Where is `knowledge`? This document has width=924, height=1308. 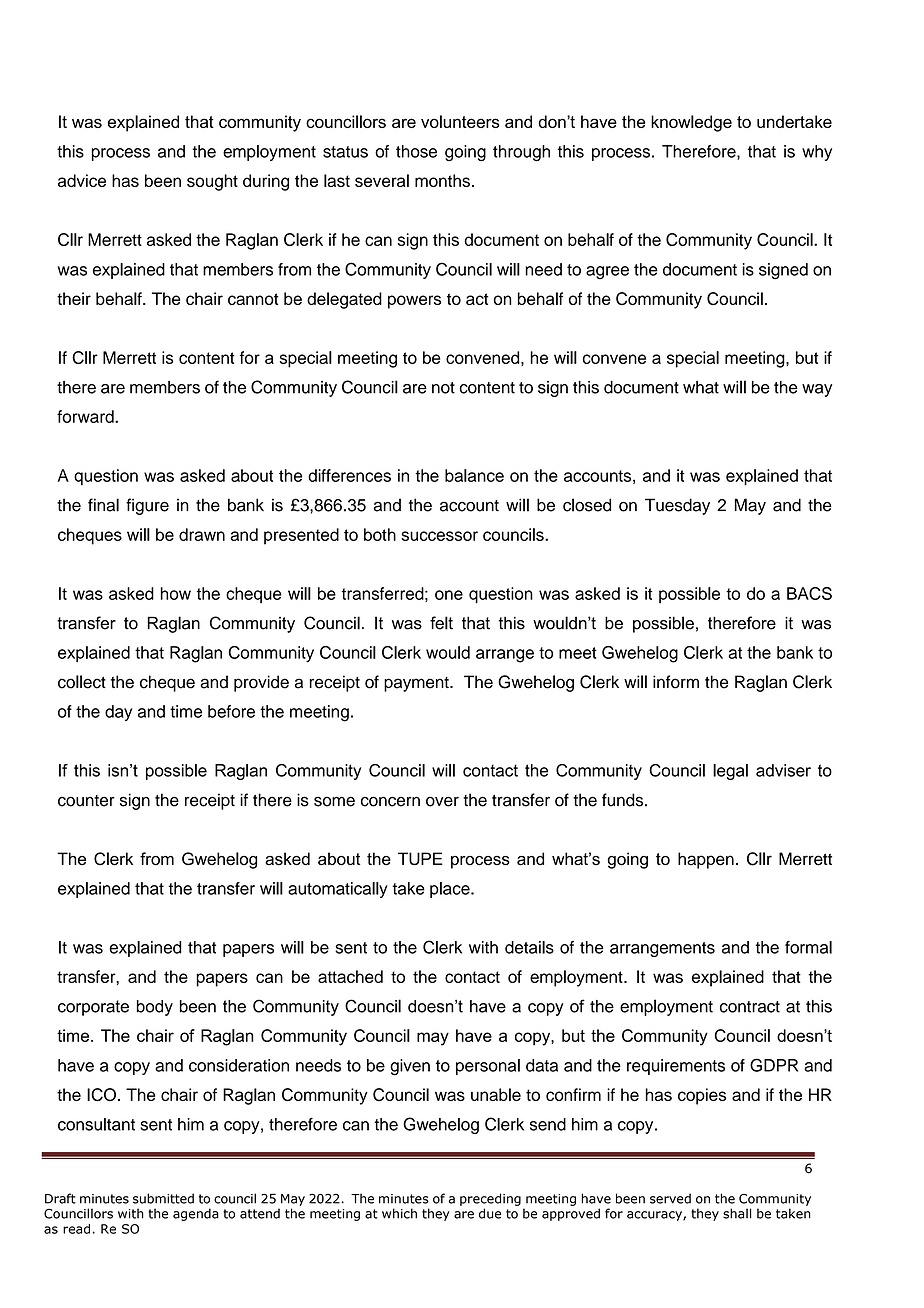 knowledge is located at coordinates (691, 123).
